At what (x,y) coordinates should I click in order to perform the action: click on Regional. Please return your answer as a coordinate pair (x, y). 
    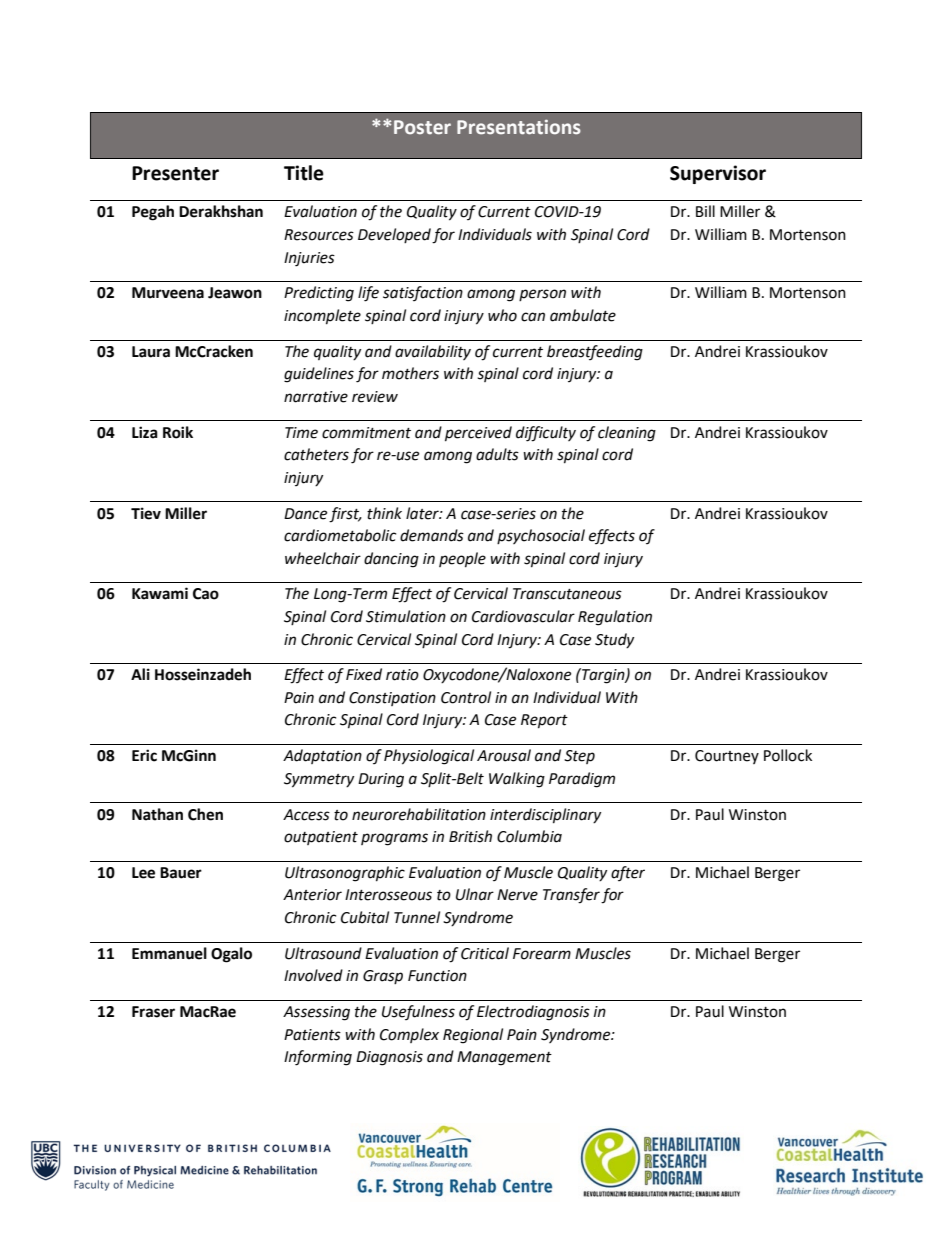
    Looking at the image, I should click on (473, 1036).
